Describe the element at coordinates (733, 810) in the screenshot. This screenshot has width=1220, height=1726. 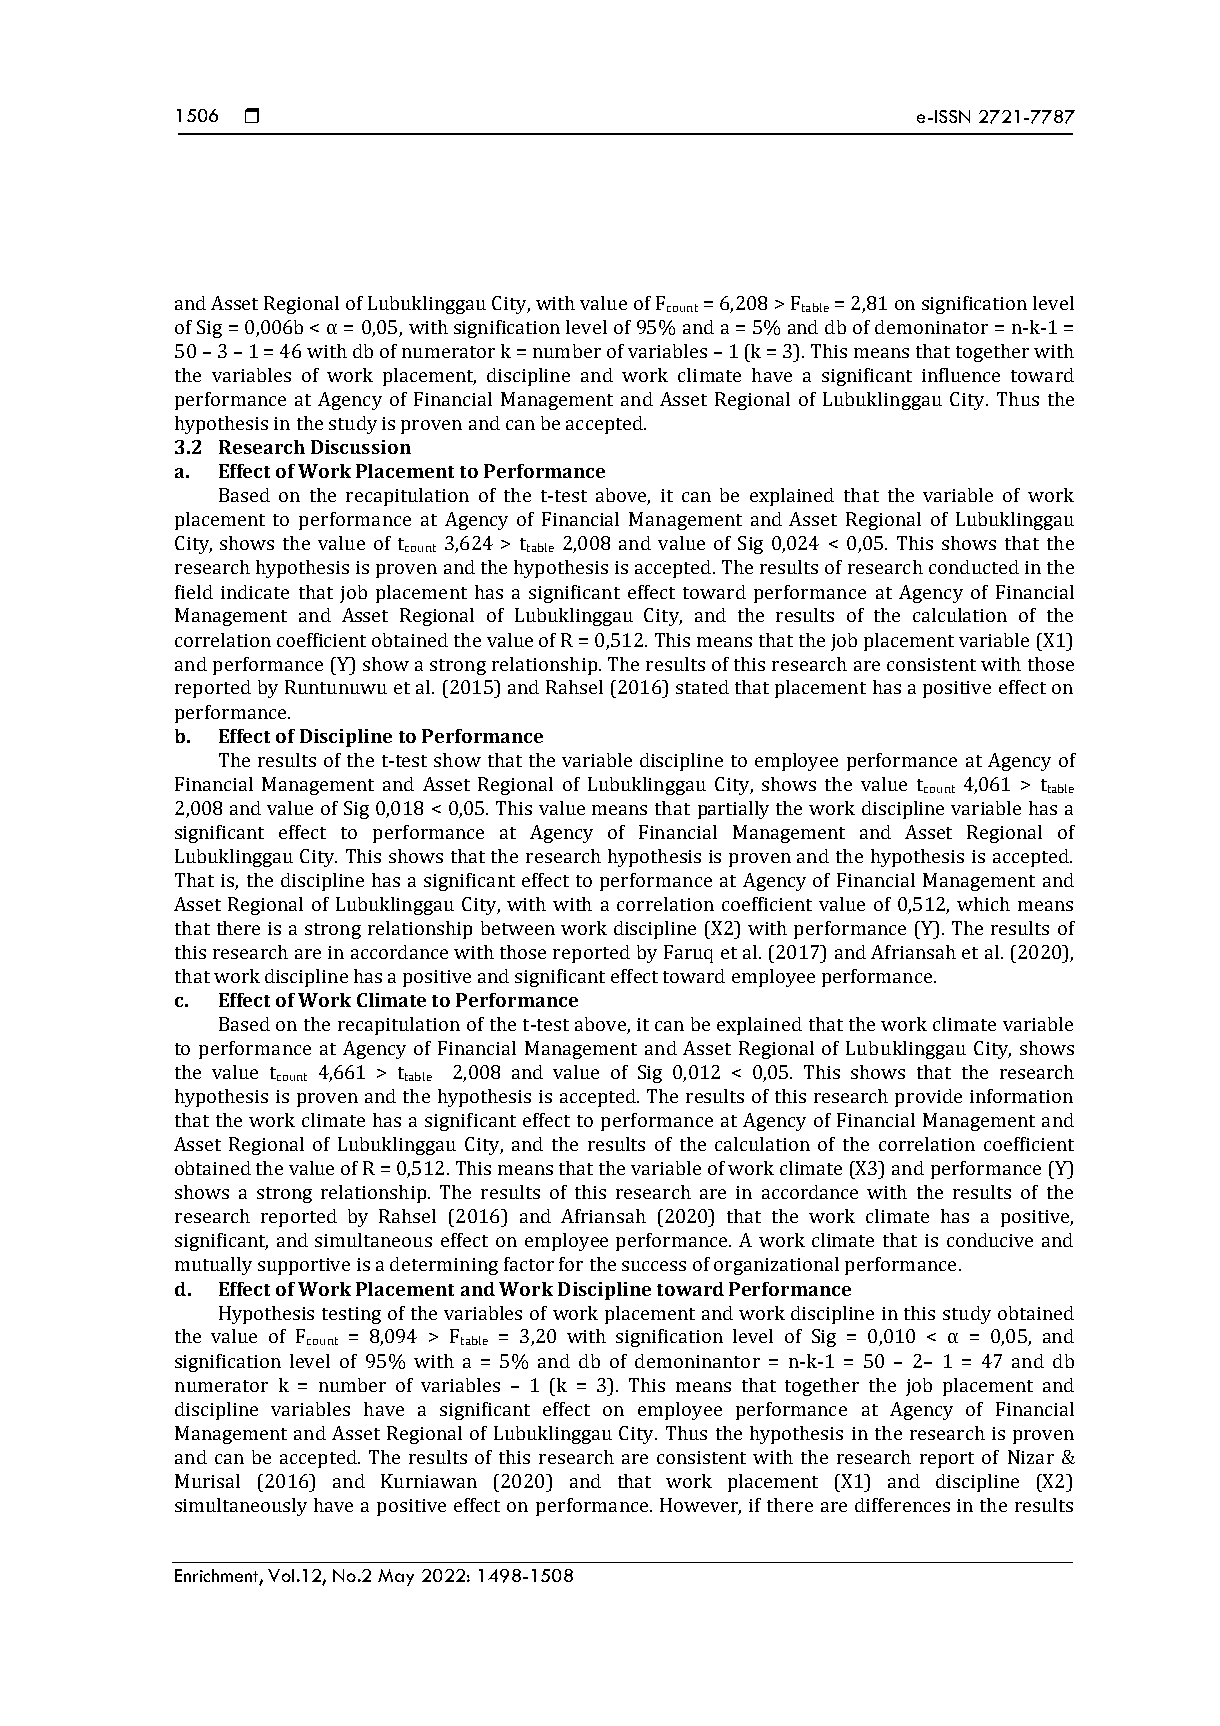
I see `partially` at that location.
